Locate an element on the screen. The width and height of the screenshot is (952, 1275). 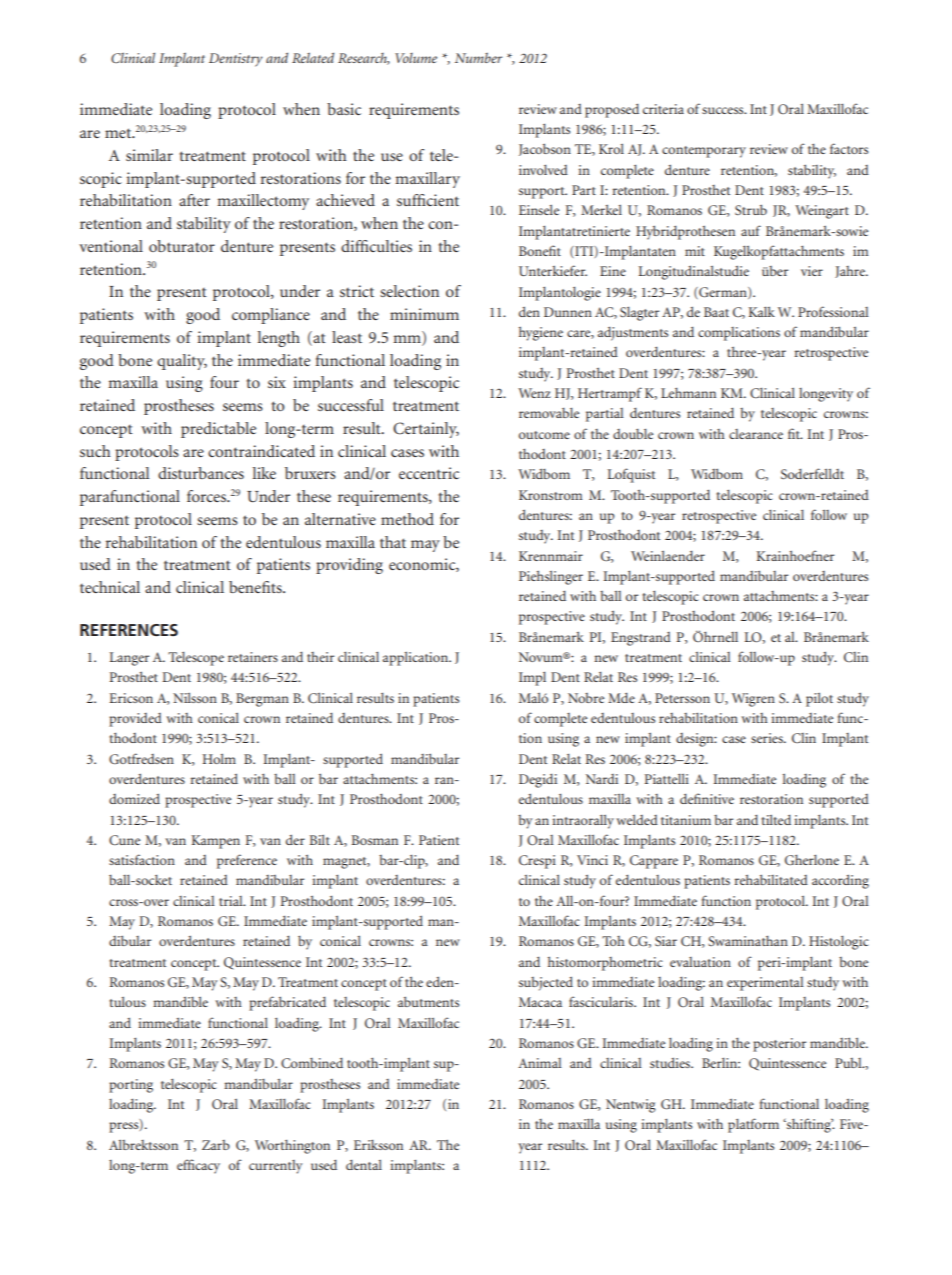
Holm is located at coordinates (219, 759).
